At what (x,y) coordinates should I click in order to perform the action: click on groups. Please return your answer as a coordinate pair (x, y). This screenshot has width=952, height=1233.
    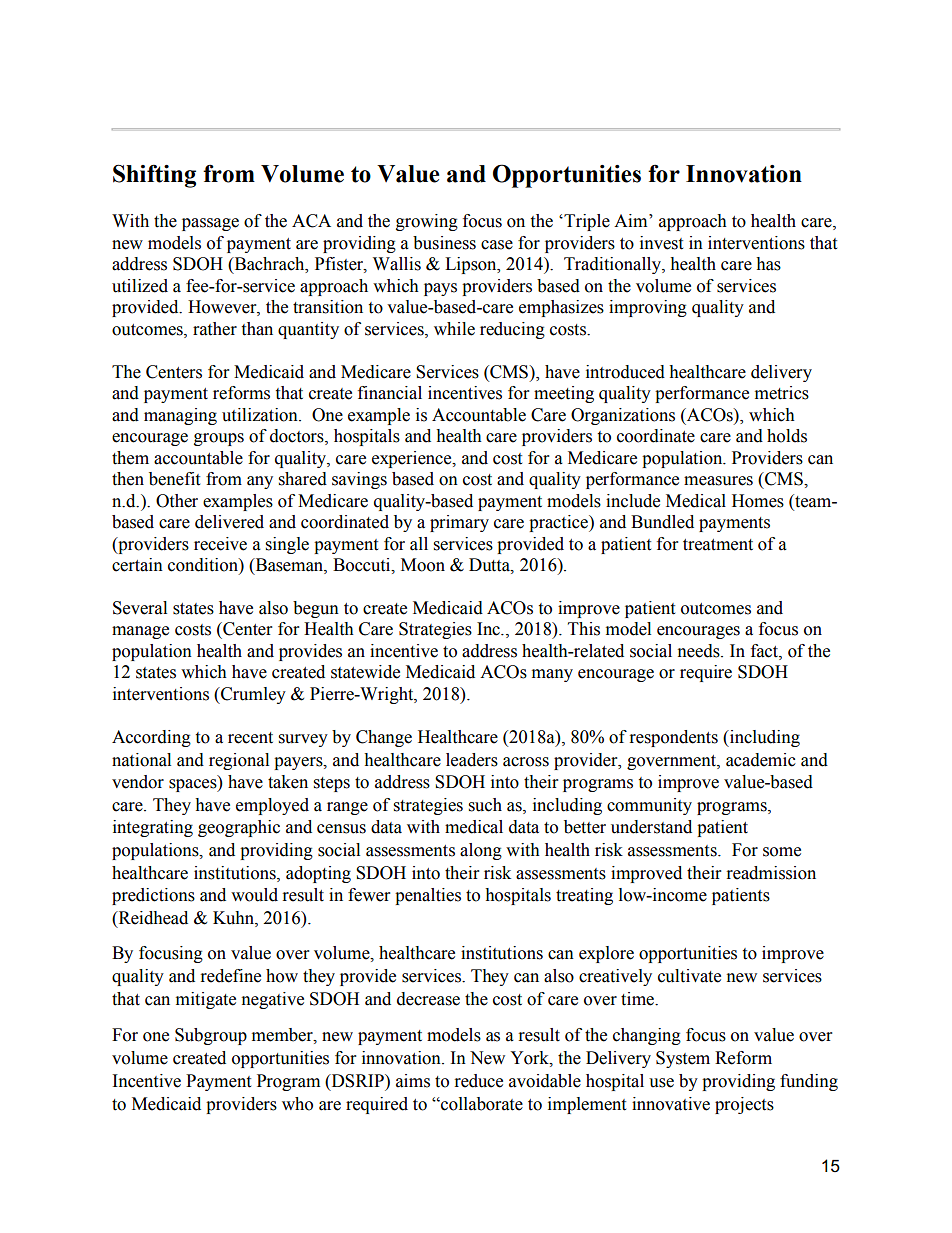
    Looking at the image, I should click on (219, 439).
